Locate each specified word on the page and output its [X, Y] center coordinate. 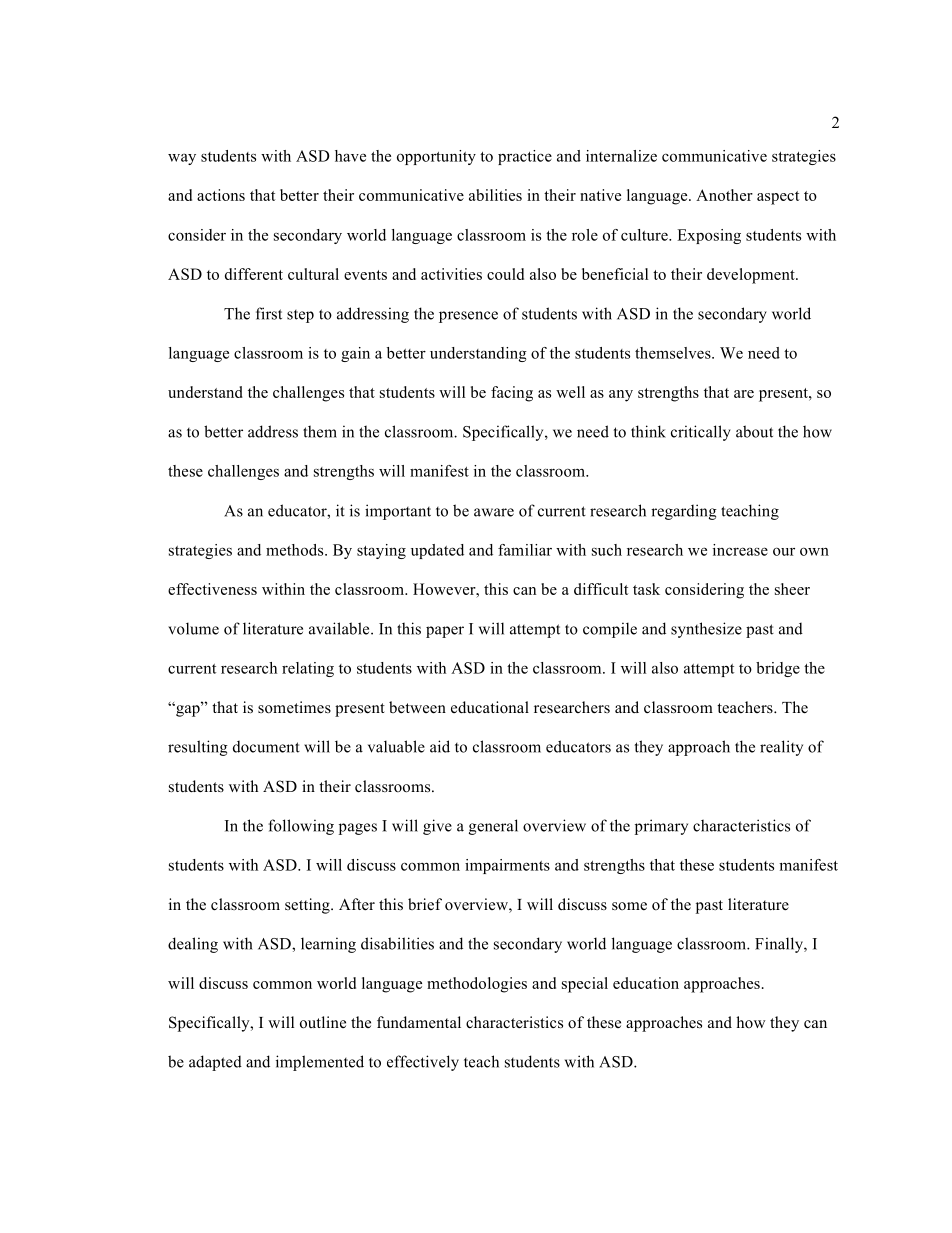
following [301, 827]
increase [740, 550]
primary [661, 827]
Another [724, 195]
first [269, 313]
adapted [215, 1063]
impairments [507, 866]
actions [221, 195]
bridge [778, 669]
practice [525, 157]
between [417, 707]
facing [512, 394]
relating [308, 669]
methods [296, 550]
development [752, 276]
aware [494, 512]
